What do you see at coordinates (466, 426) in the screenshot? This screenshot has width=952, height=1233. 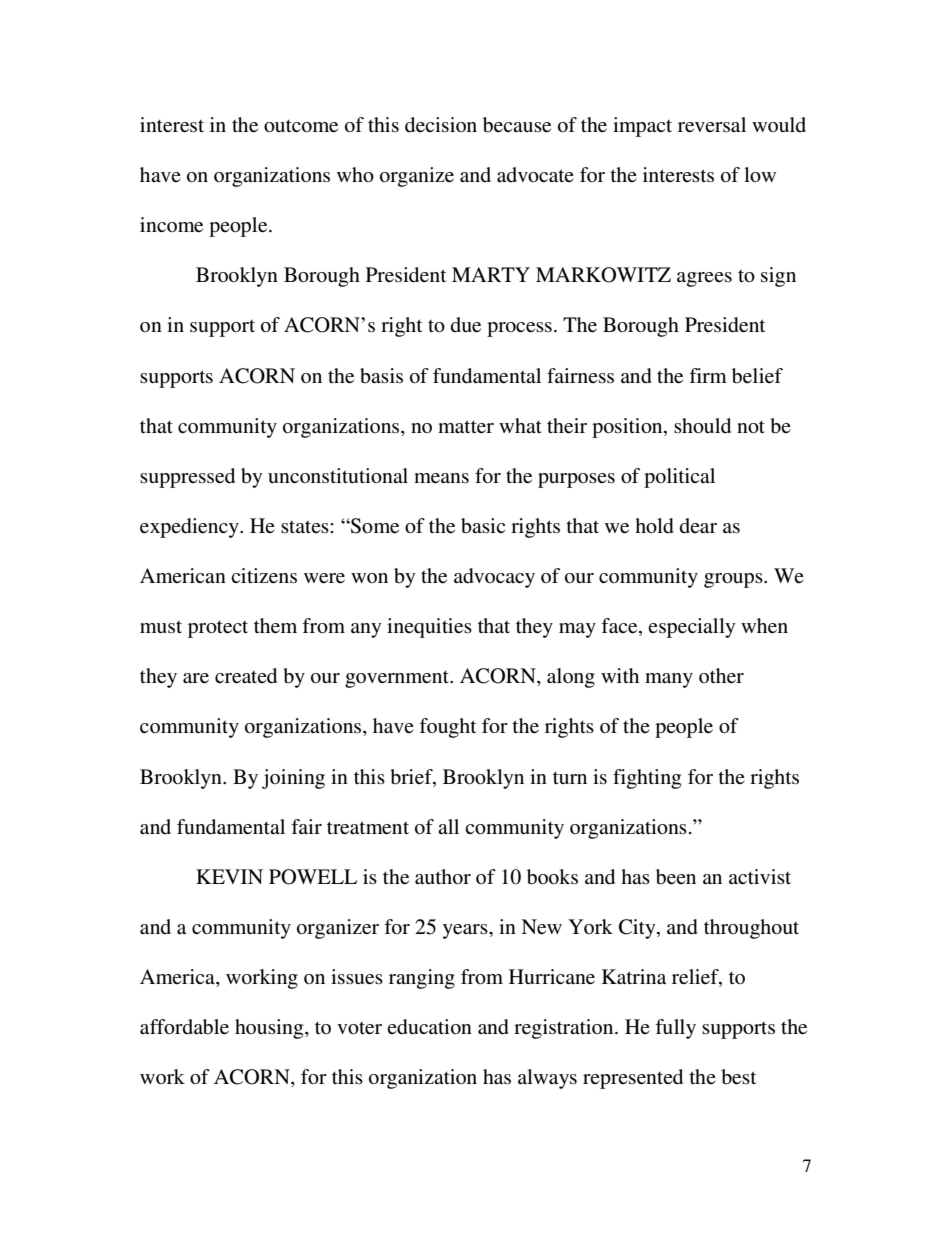 I see `matter` at bounding box center [466, 426].
